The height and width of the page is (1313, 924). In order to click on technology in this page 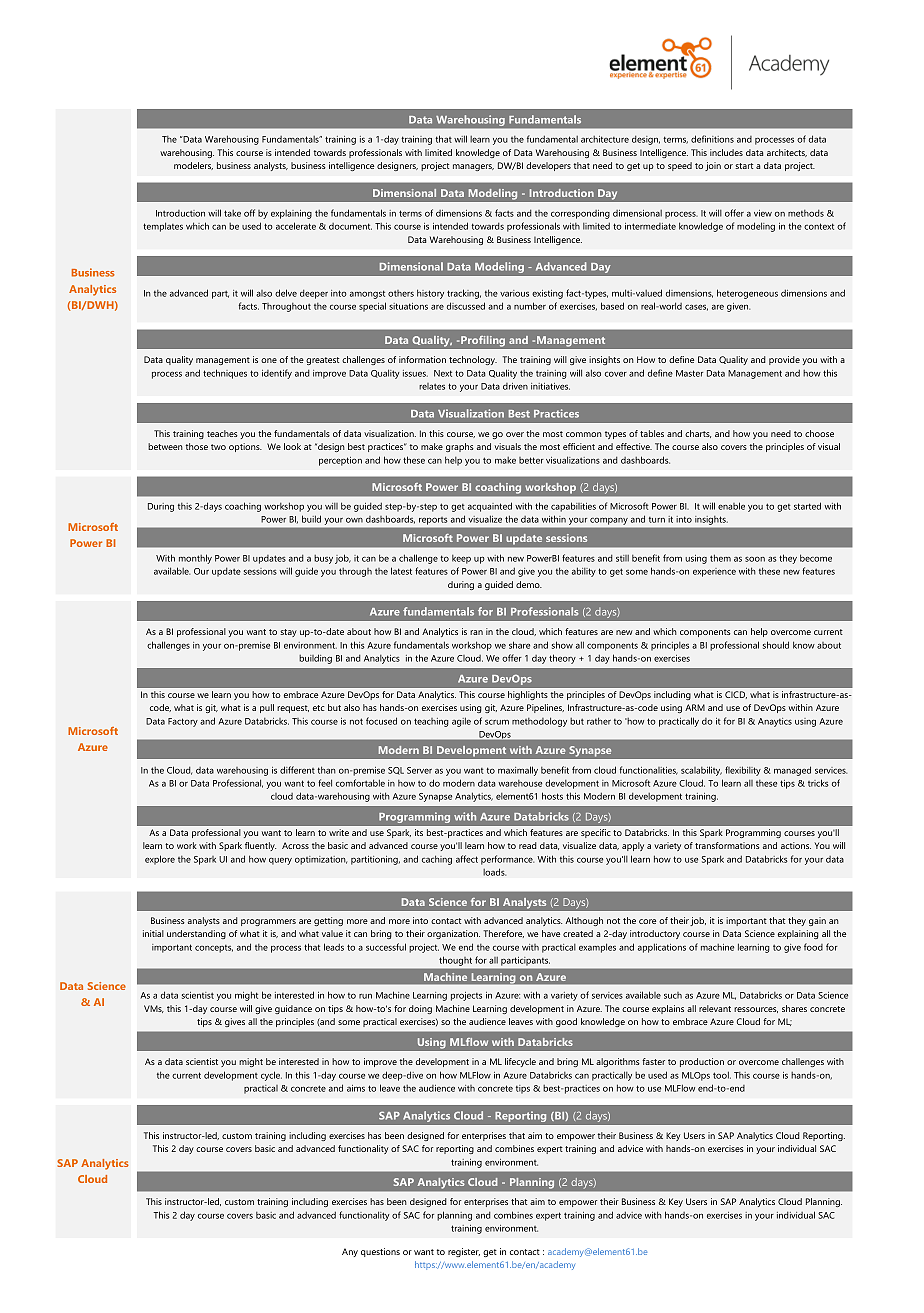, I will do `click(473, 360)`.
